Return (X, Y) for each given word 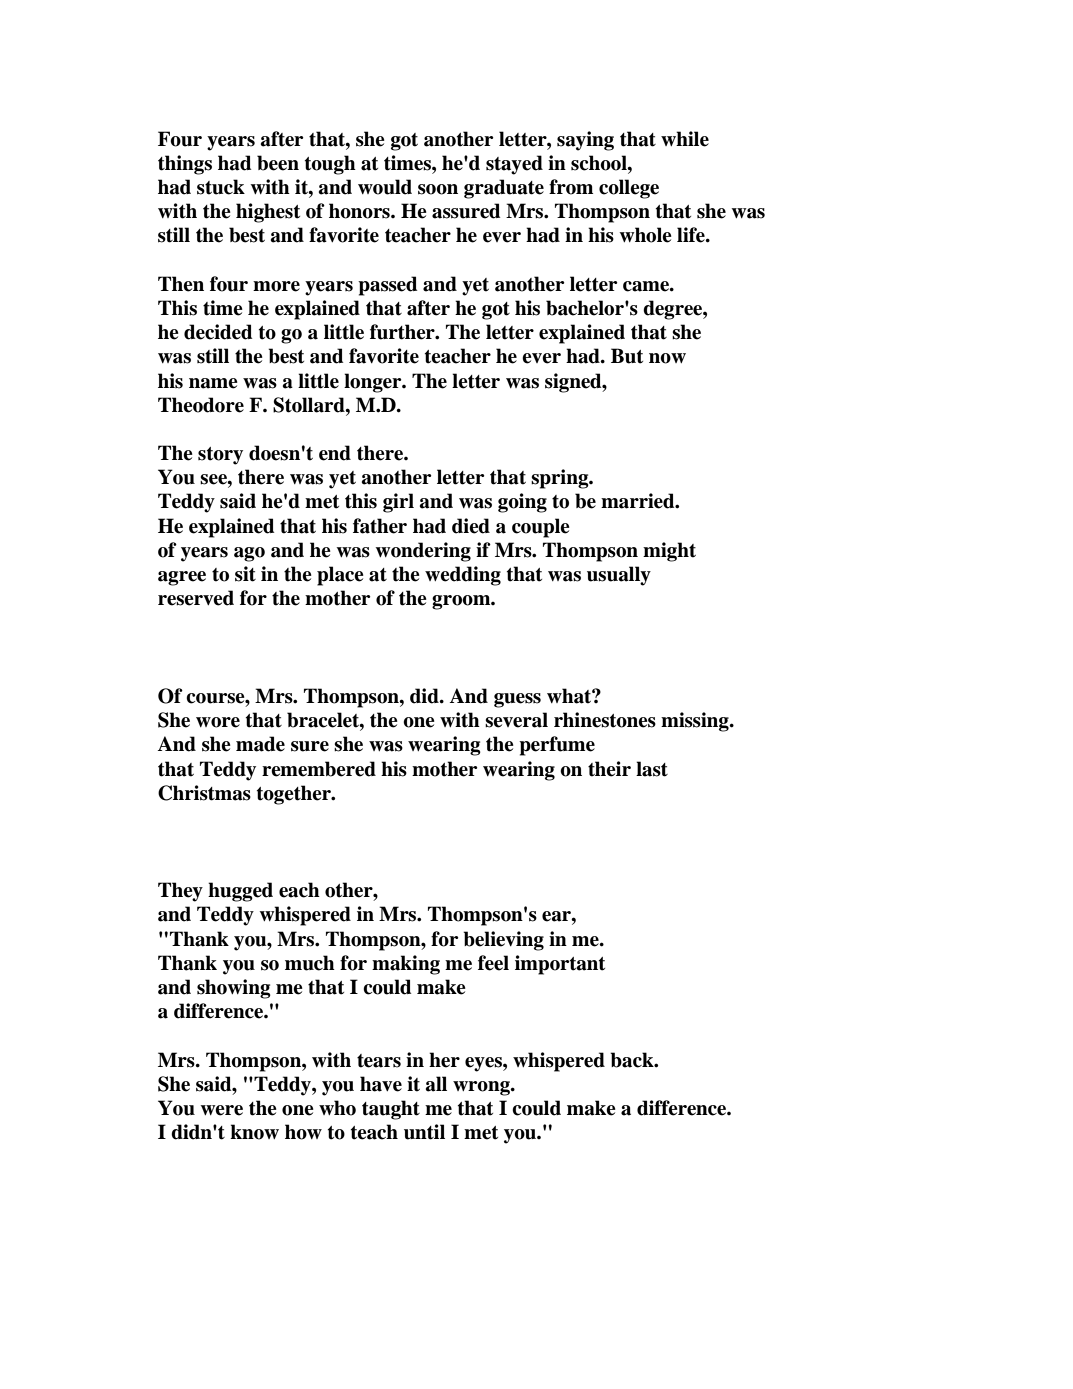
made (260, 744)
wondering (423, 552)
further (403, 332)
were (221, 1110)
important (560, 965)
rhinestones (605, 720)
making (406, 965)
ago (249, 554)
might (669, 552)
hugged (240, 892)
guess (517, 700)
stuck (221, 187)
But (627, 356)
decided (218, 332)
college (629, 189)
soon (438, 189)
